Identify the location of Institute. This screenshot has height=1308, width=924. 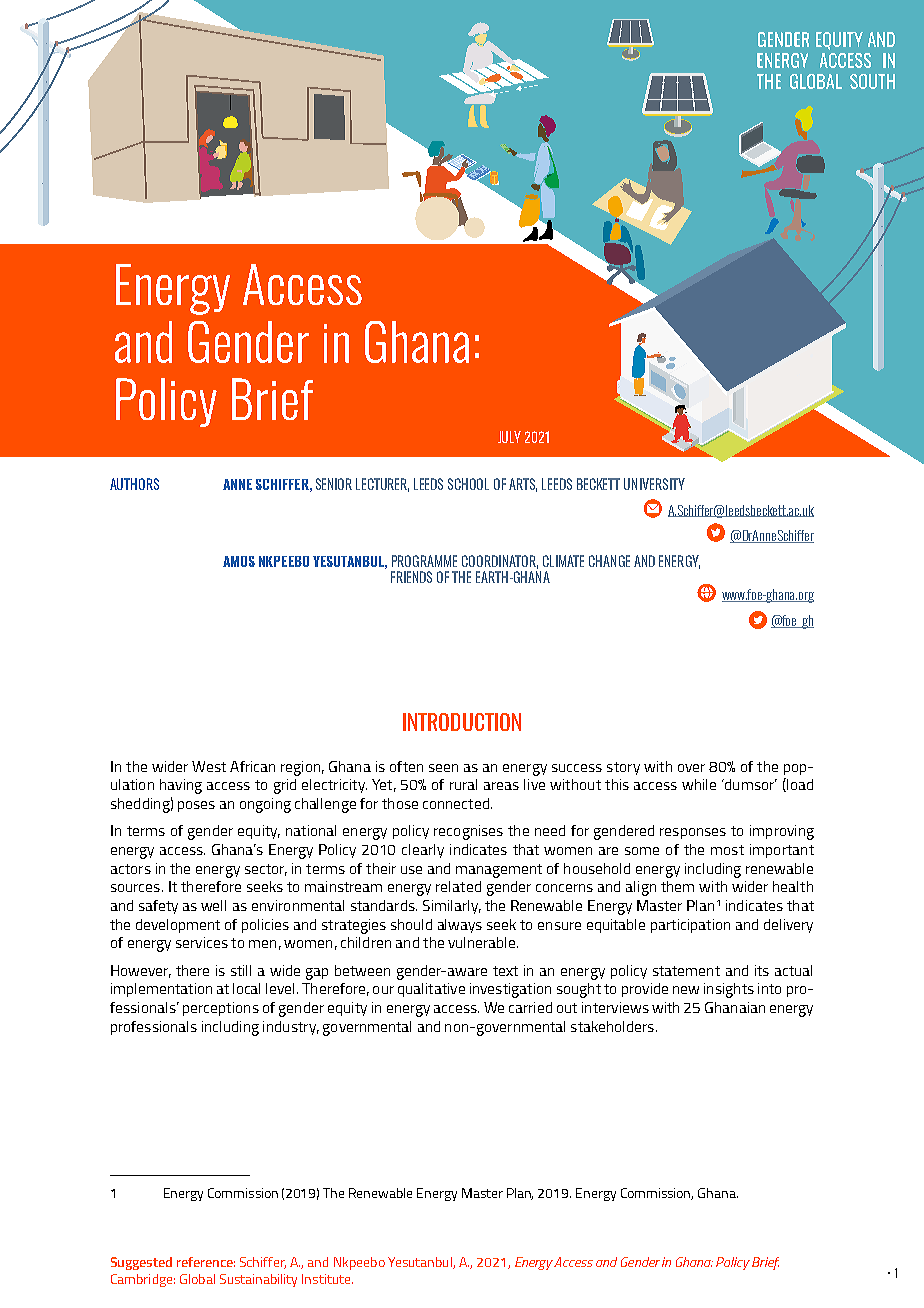
(327, 1279).
